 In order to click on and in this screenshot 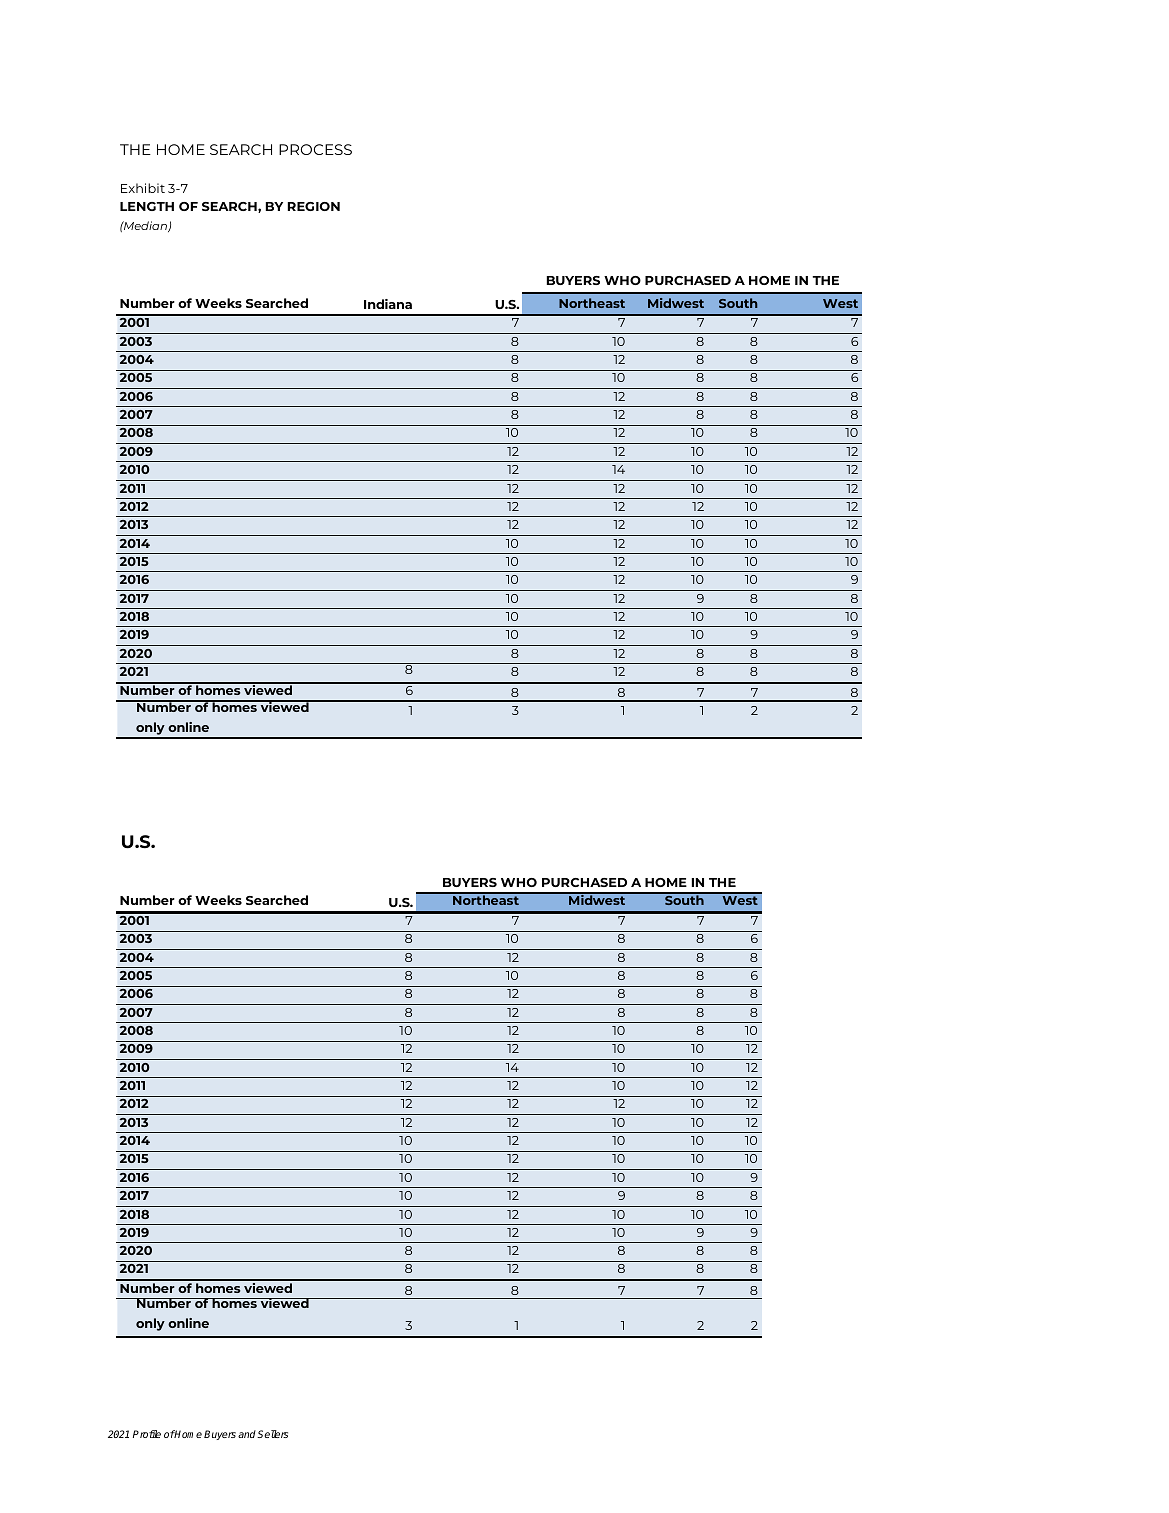, I will do `click(248, 1434)`.
